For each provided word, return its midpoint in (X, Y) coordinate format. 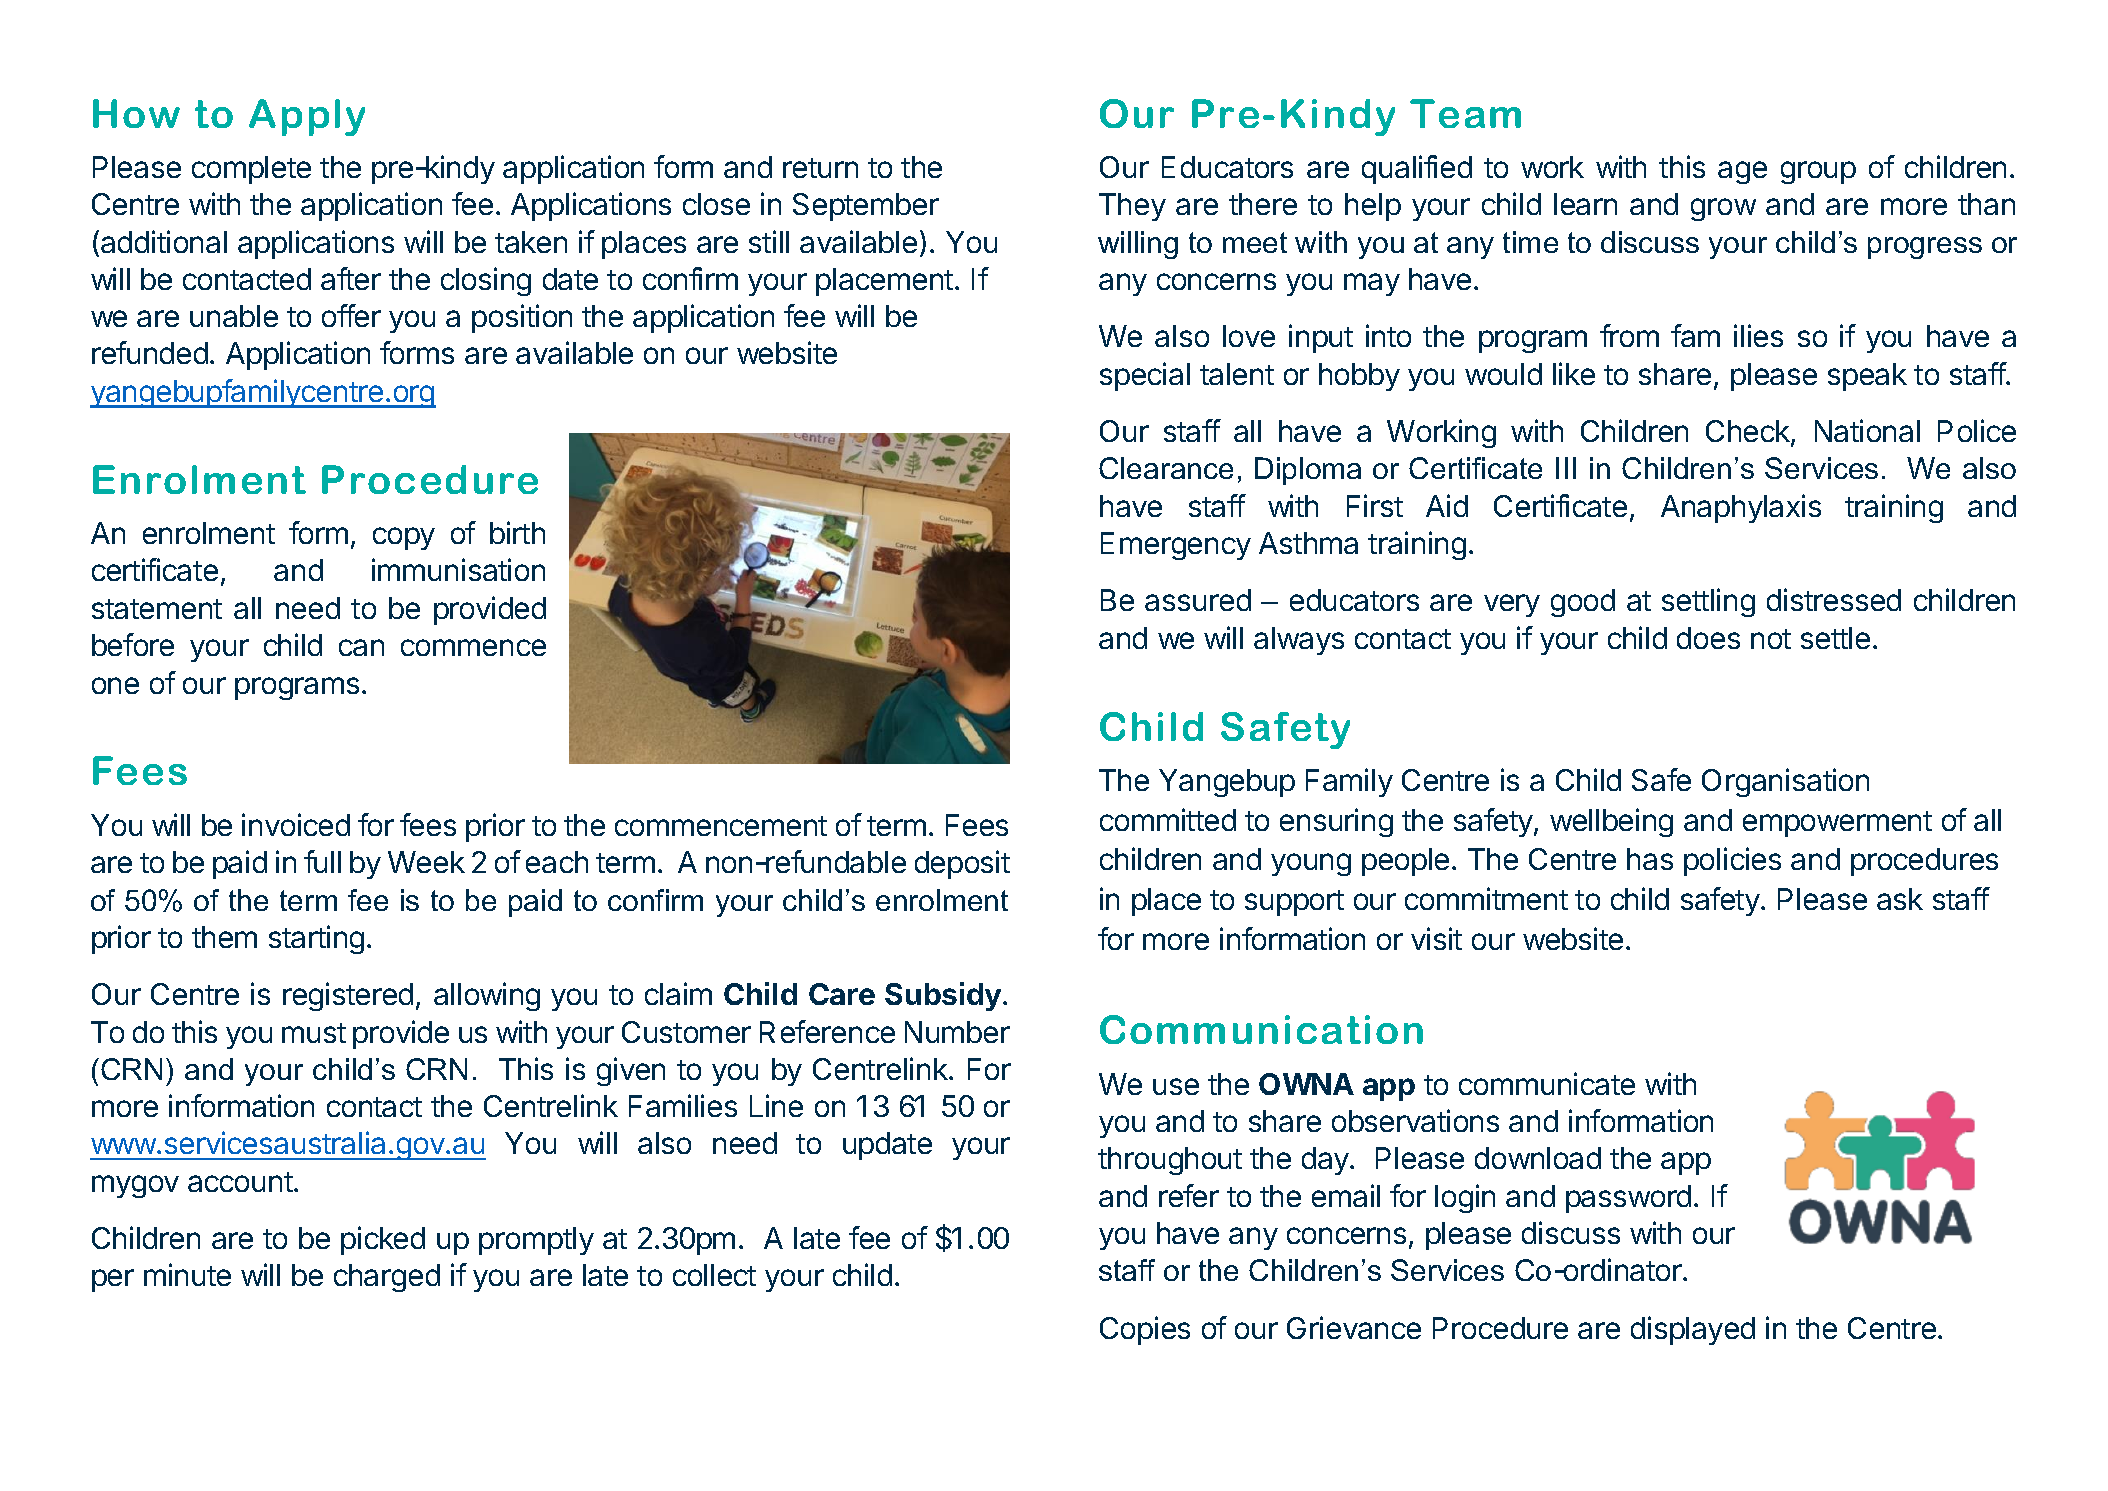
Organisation (1785, 782)
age (1742, 172)
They (1132, 207)
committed (1168, 819)
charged (387, 1278)
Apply (307, 117)
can (361, 647)
